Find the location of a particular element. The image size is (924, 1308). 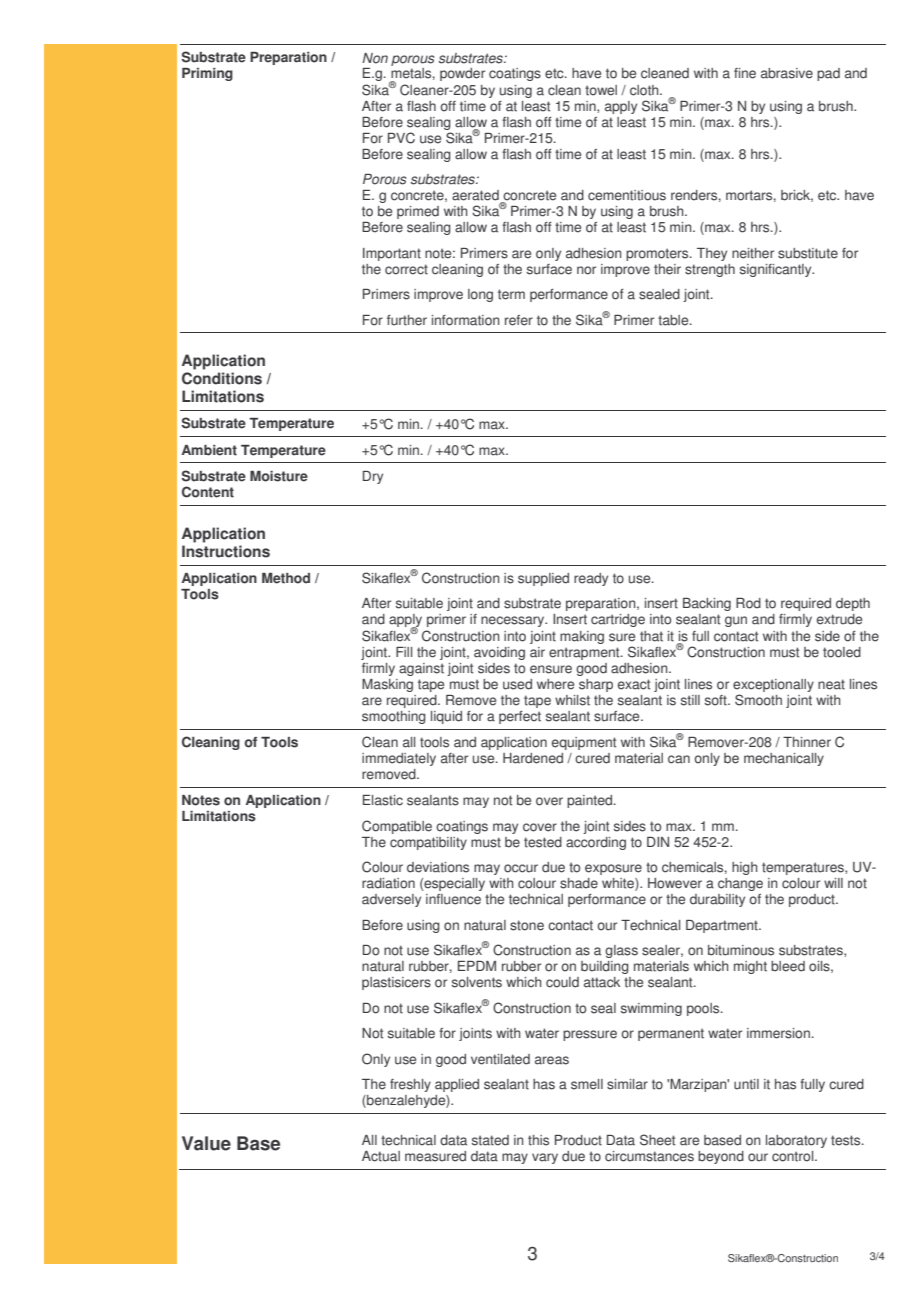

necessary is located at coordinates (514, 621).
